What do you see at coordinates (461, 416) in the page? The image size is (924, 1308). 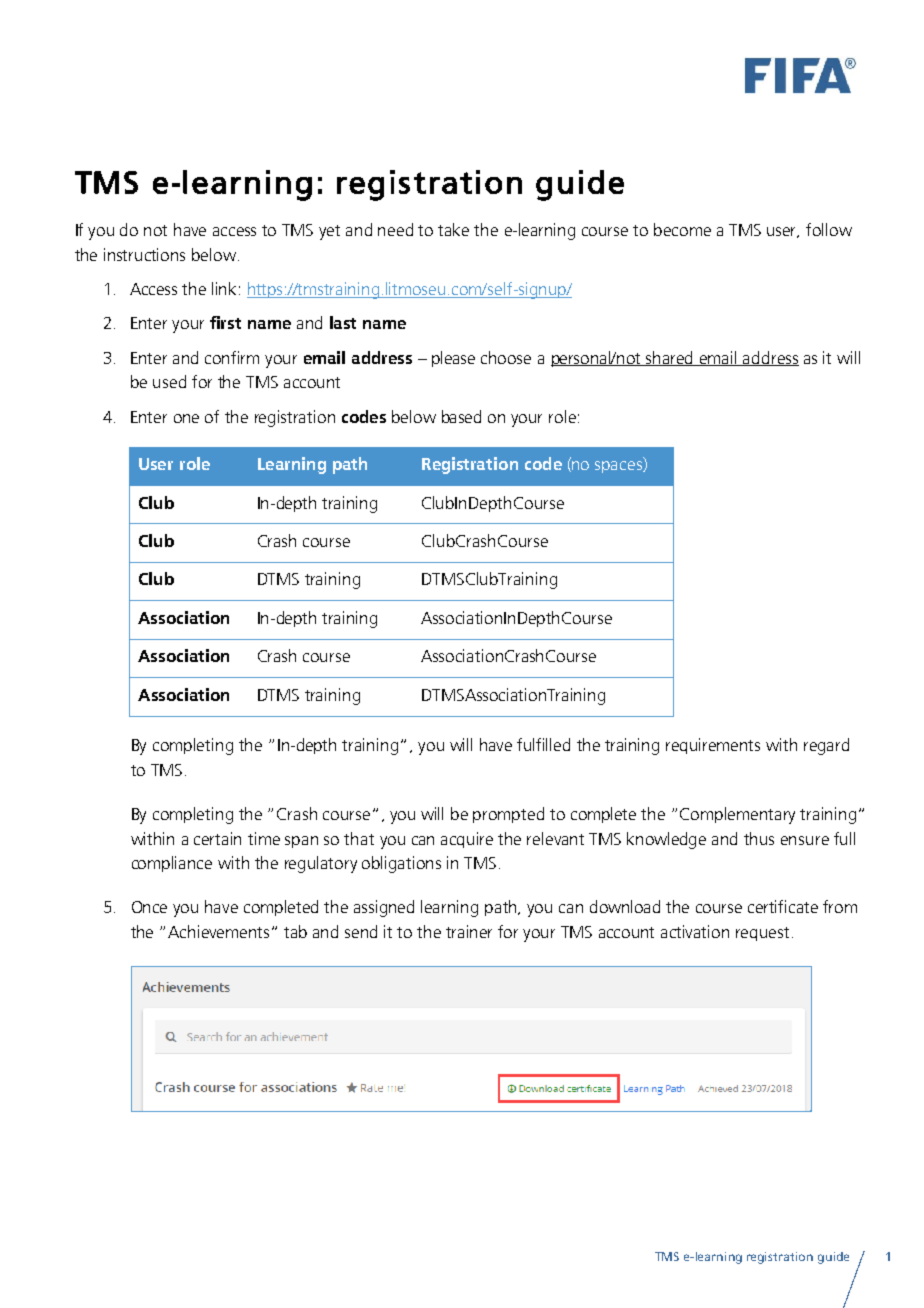 I see `based` at bounding box center [461, 416].
